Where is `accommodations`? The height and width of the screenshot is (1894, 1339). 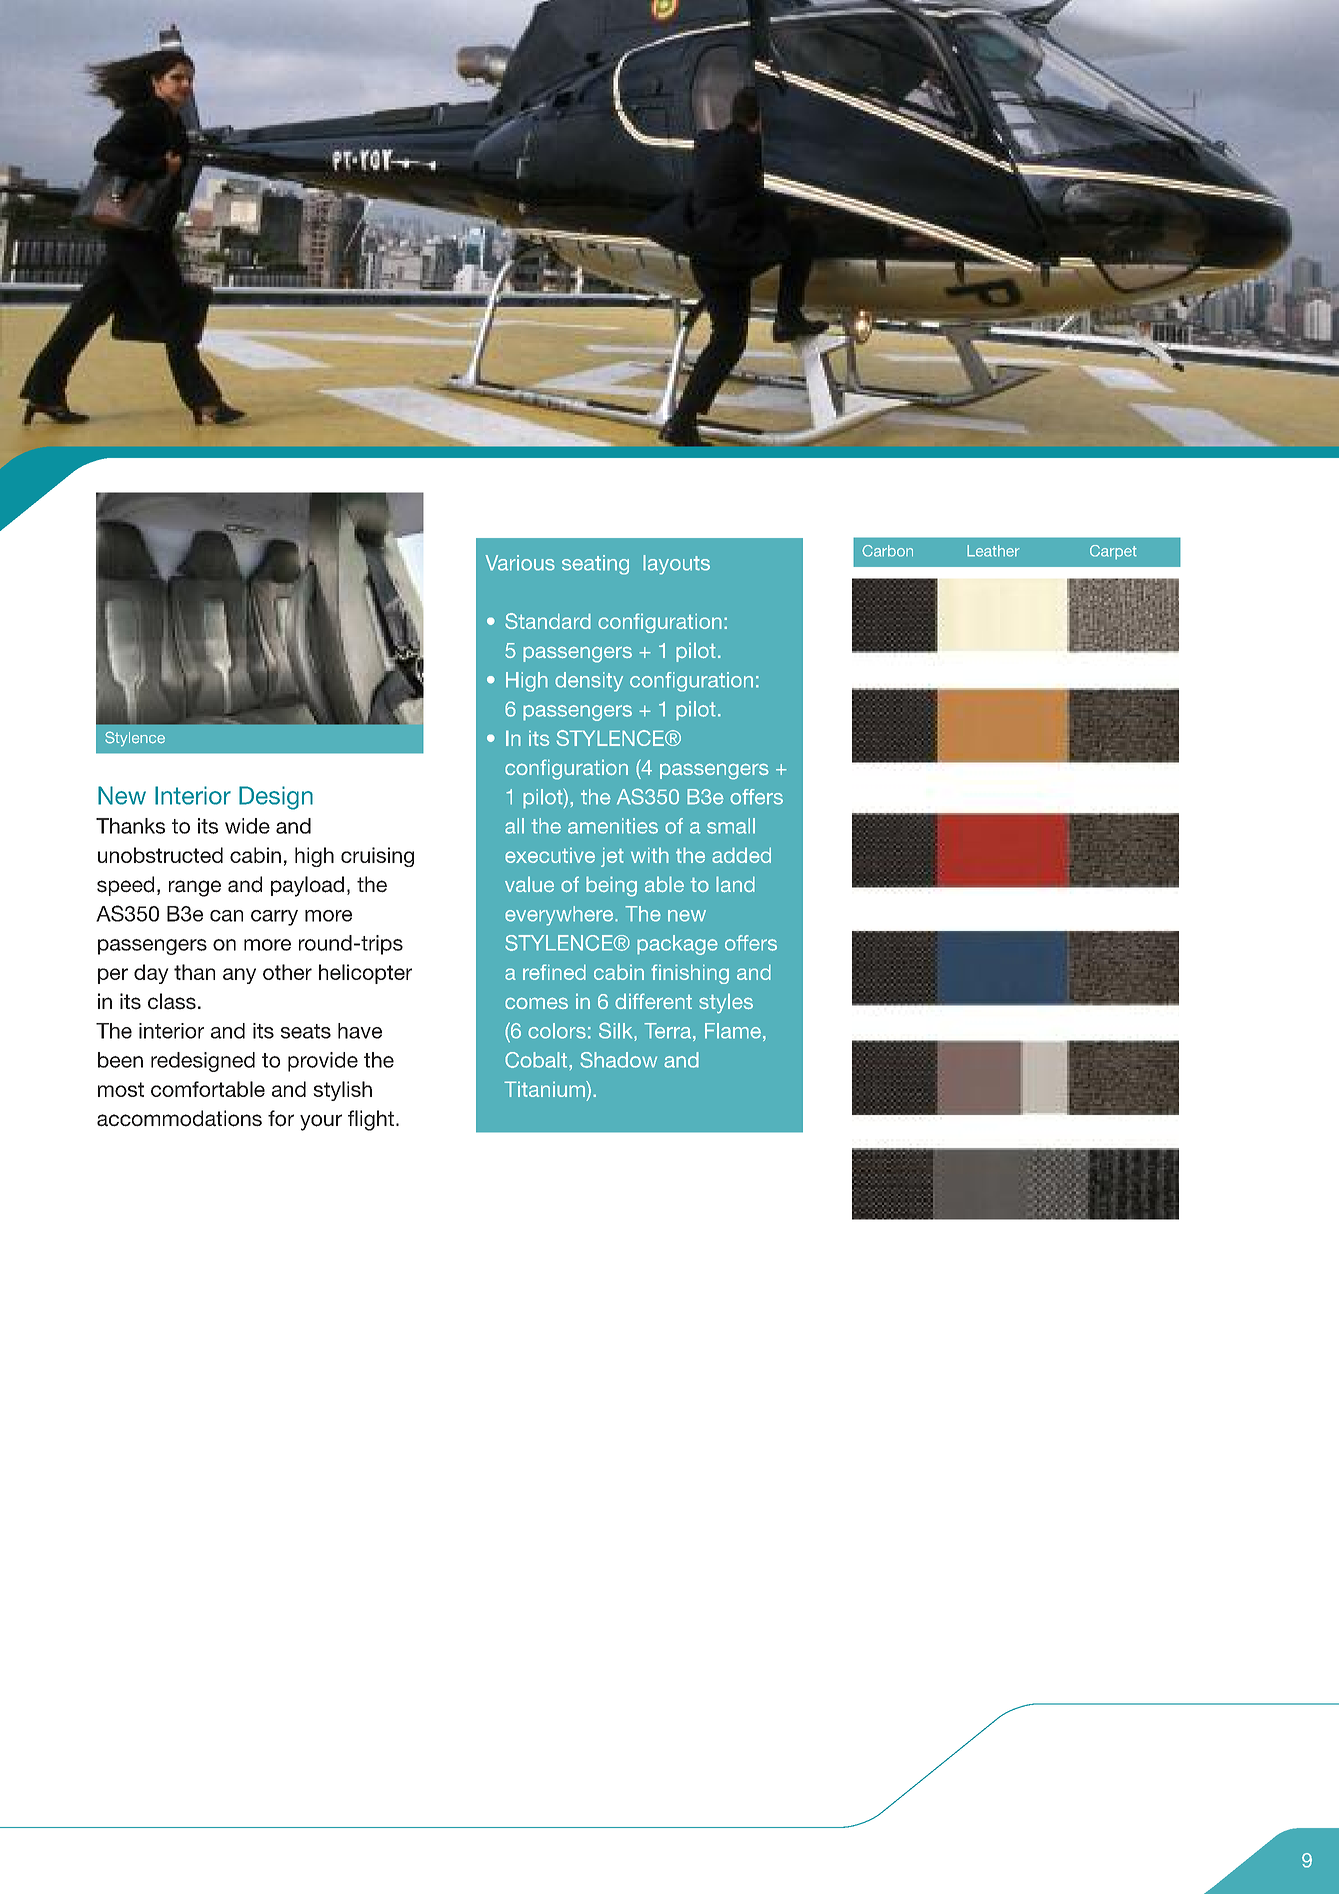
accommodations is located at coordinates (179, 1118).
